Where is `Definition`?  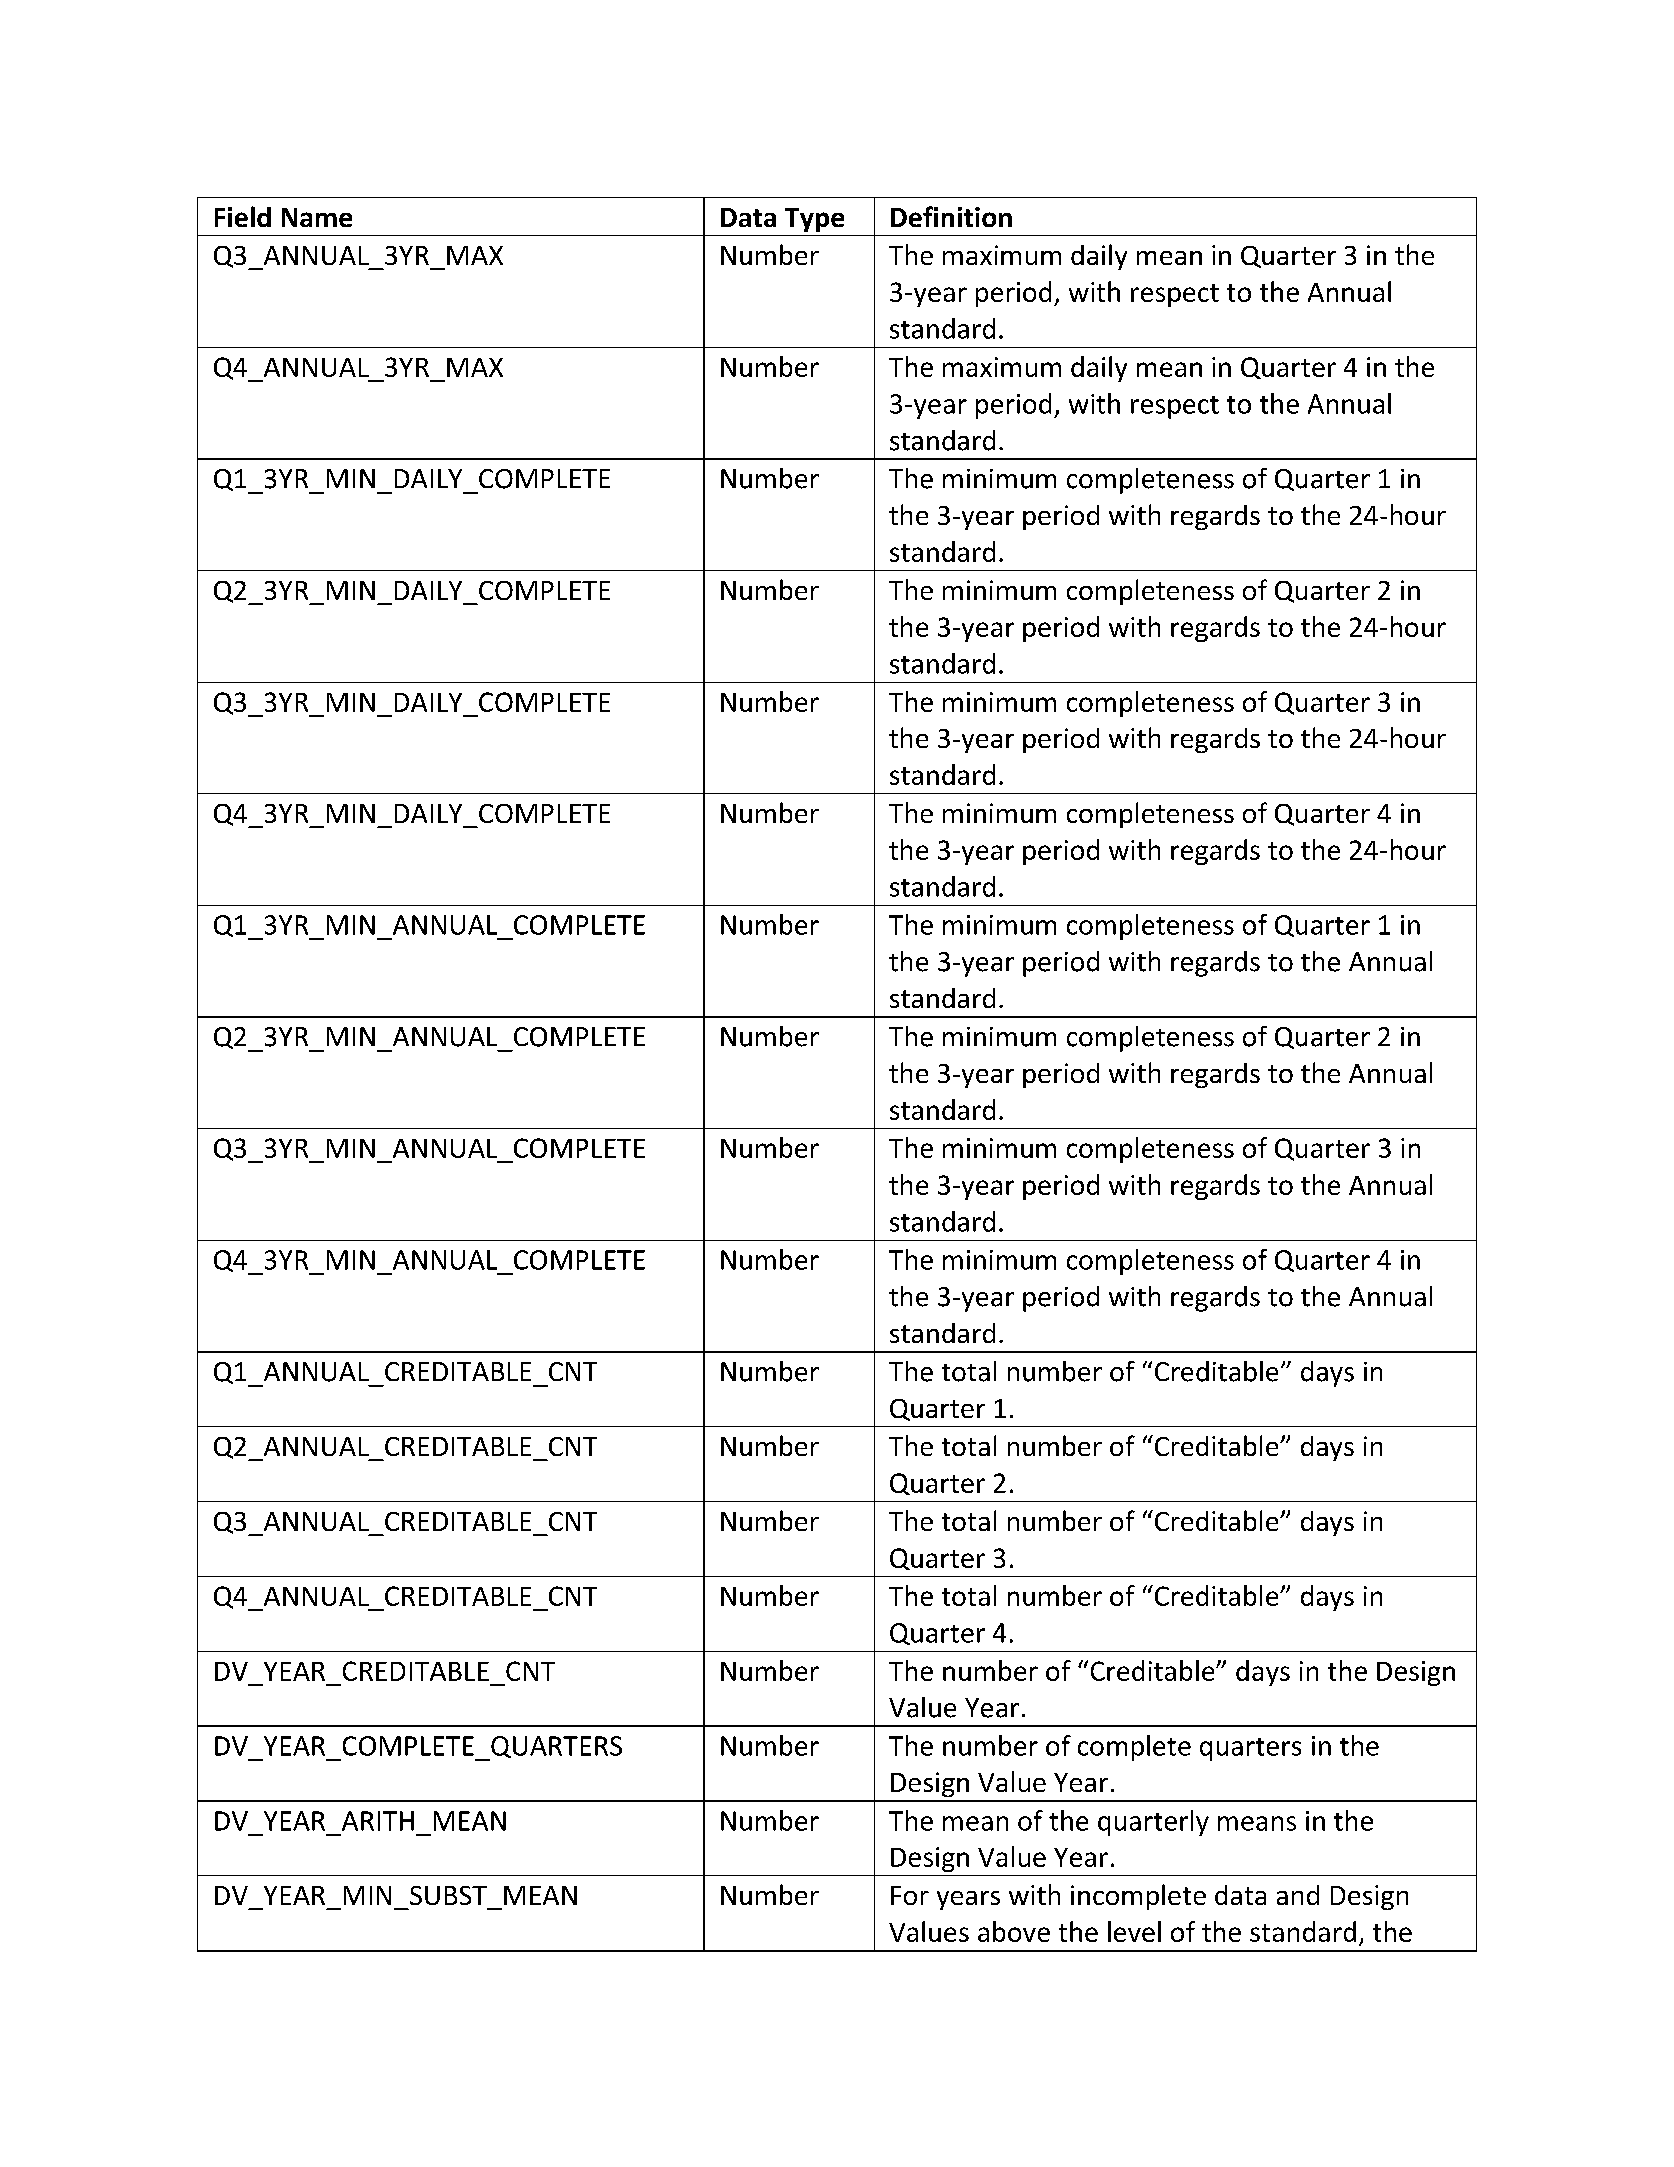 Definition is located at coordinates (951, 216).
